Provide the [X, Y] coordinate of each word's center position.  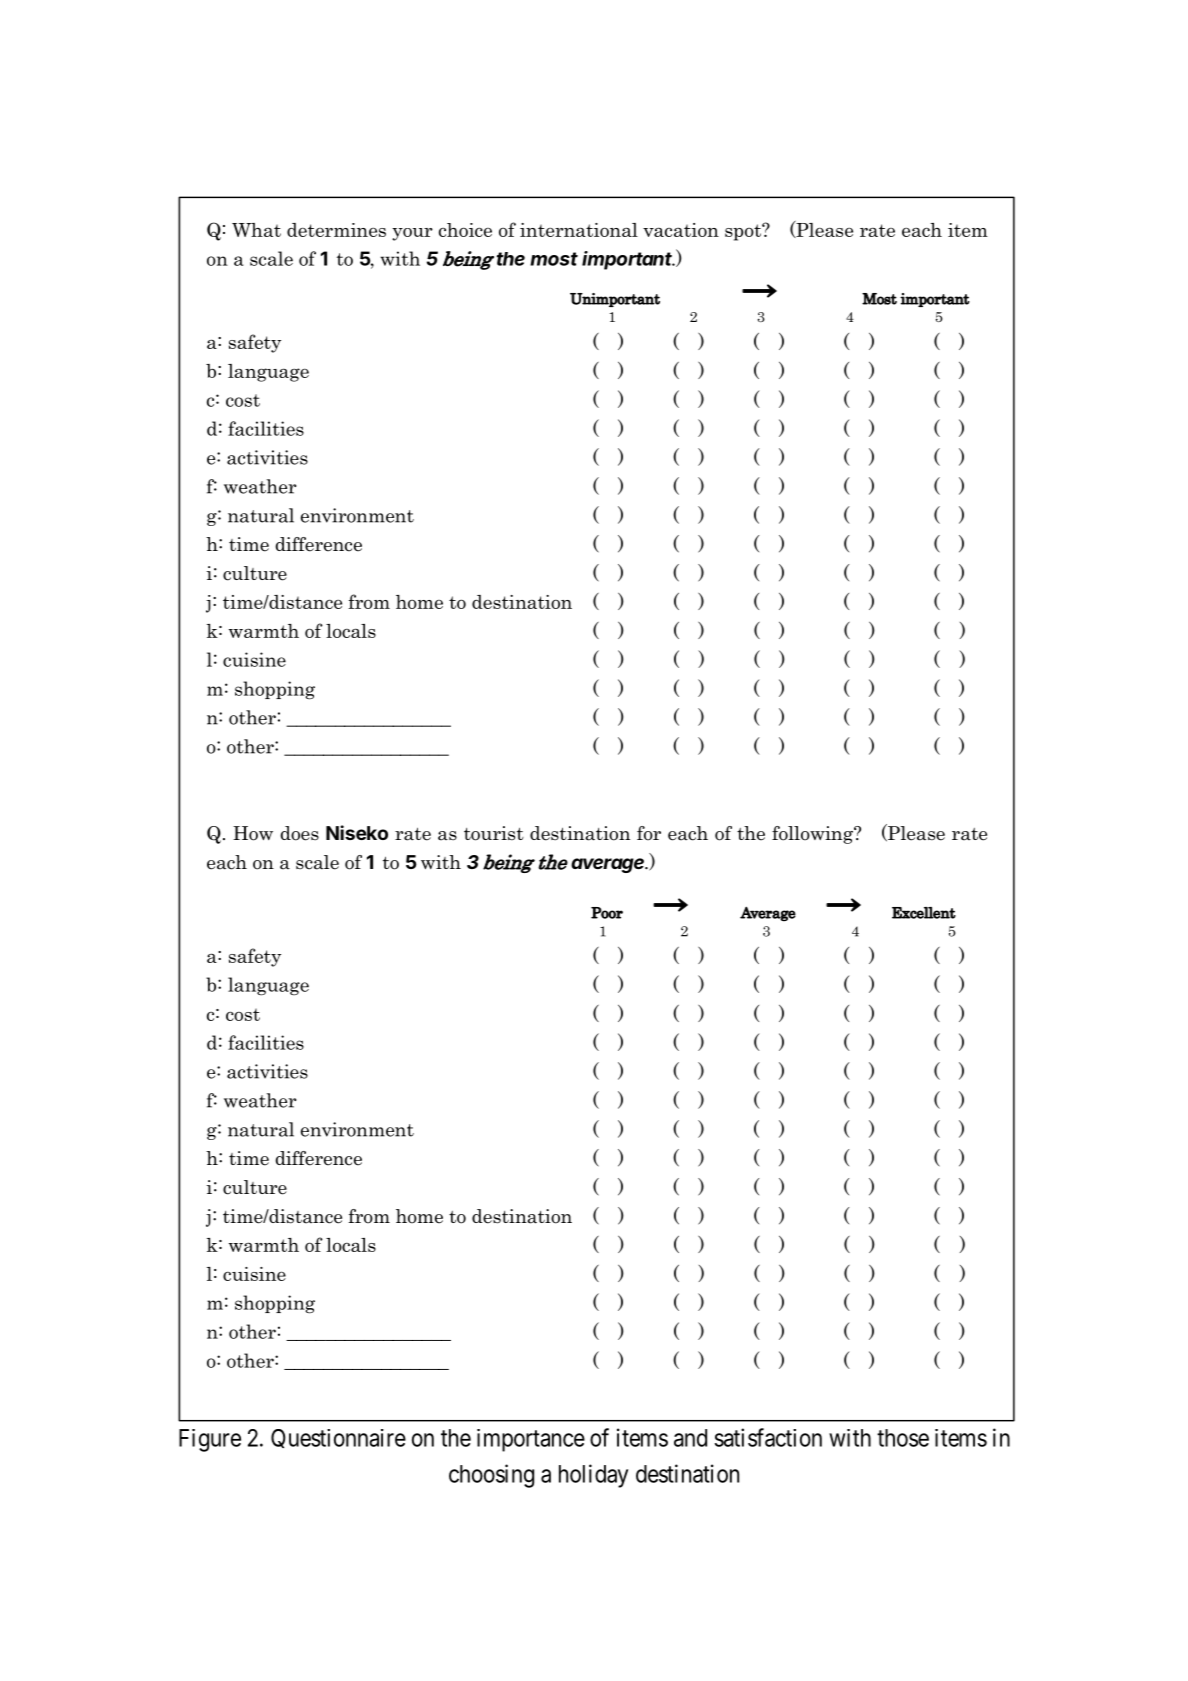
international [579, 230]
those [903, 1438]
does [299, 833]
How [253, 833]
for [649, 833]
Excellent [924, 913]
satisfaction [768, 1437]
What [256, 230]
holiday [593, 1476]
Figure [210, 1440]
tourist [494, 833]
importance [531, 1440]
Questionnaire [338, 1438]
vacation [681, 230]
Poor [607, 913]
